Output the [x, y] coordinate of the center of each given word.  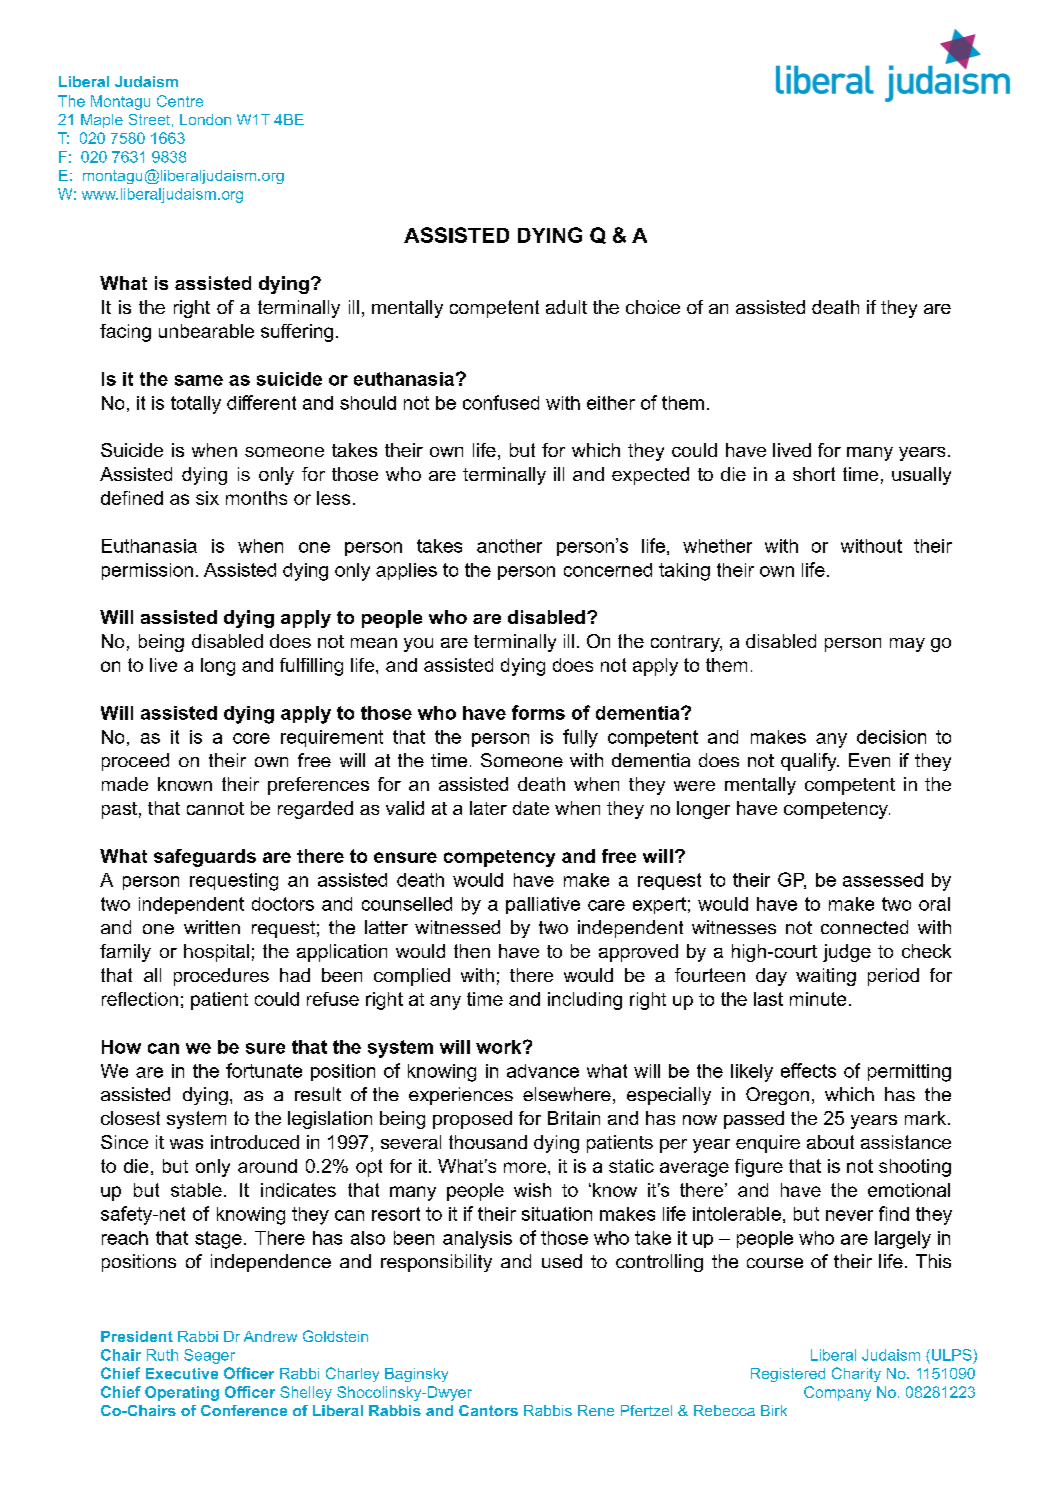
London [205, 119]
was [186, 1144]
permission [147, 571]
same [199, 380]
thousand [488, 1142]
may [907, 645]
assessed [883, 880]
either [611, 403]
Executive [182, 1373]
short [814, 474]
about [830, 1142]
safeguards [205, 858]
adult [566, 307]
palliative [543, 905]
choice [653, 307]
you [418, 645]
